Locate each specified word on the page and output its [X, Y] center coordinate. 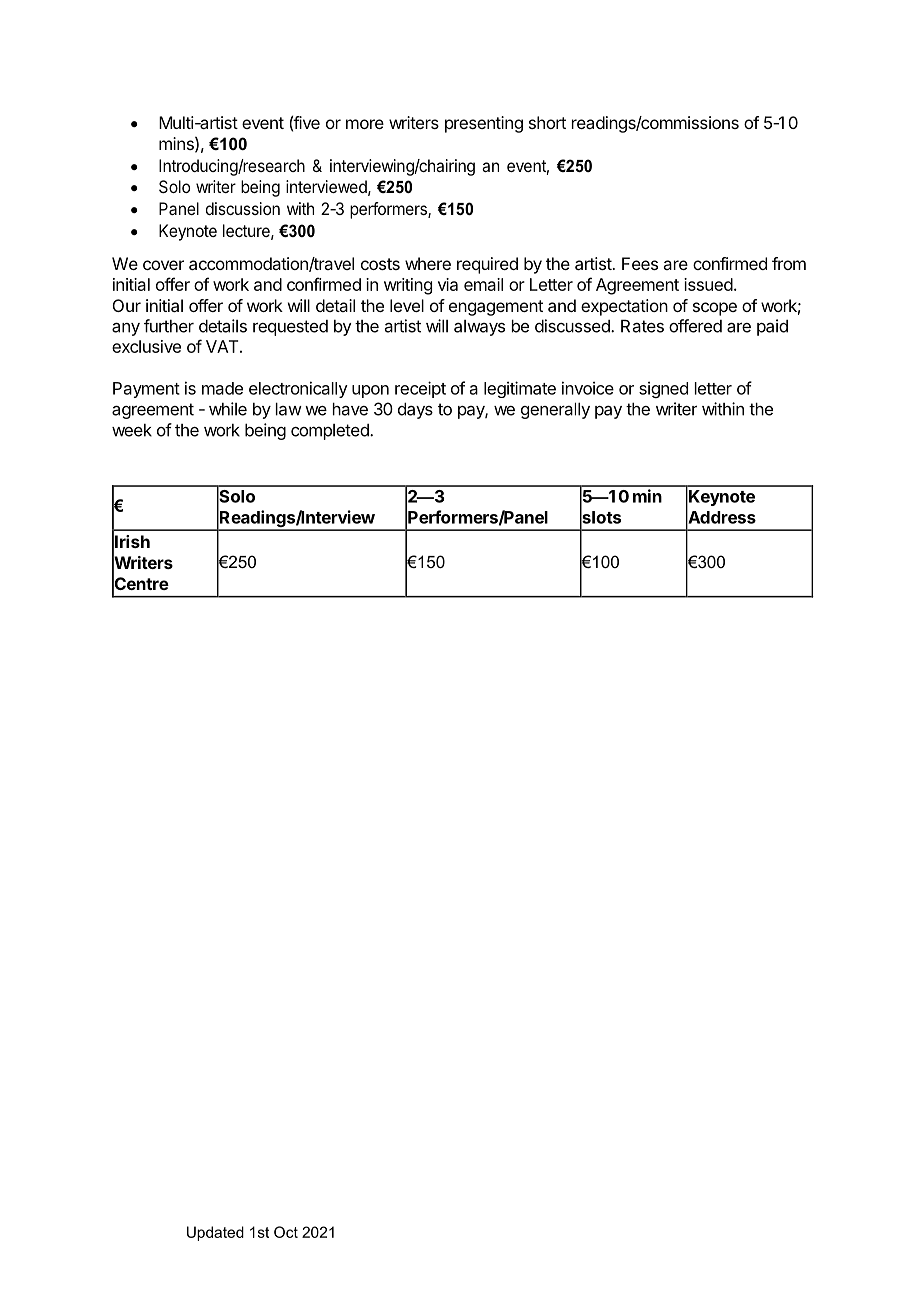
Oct [286, 1232]
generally [555, 410]
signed [663, 389]
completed [331, 432]
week [132, 430]
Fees [640, 263]
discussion [243, 208]
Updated [215, 1233]
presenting [484, 124]
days [415, 410]
